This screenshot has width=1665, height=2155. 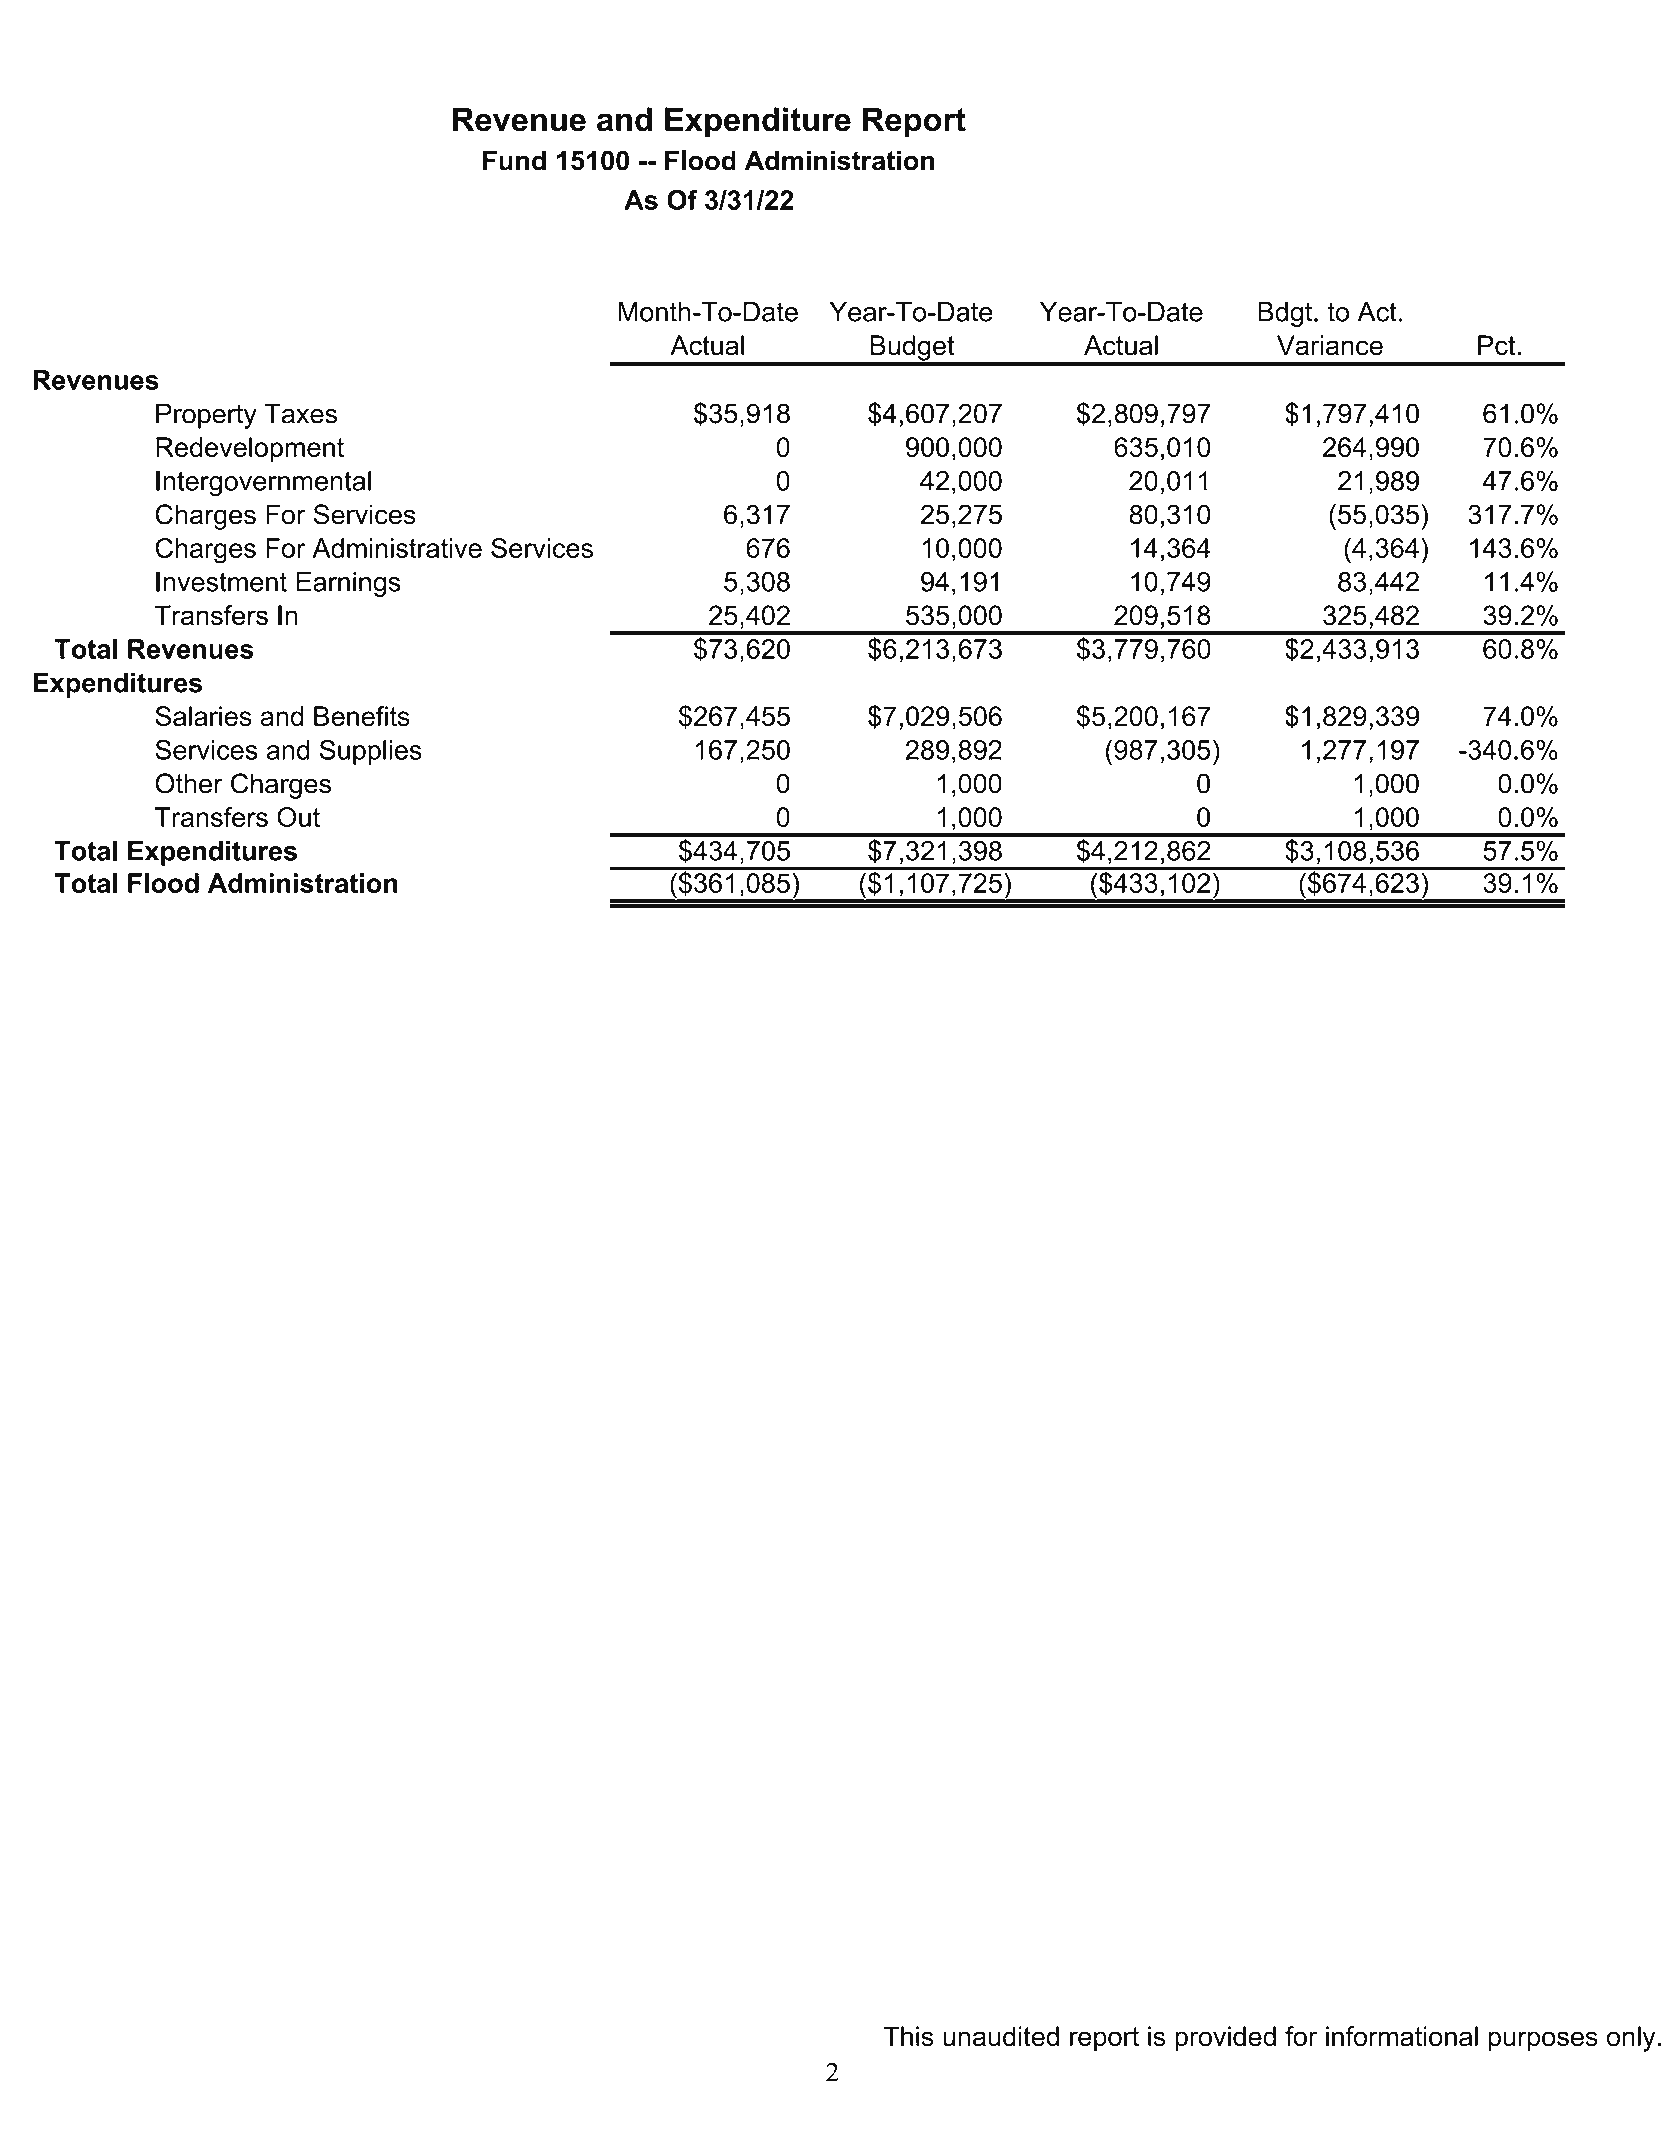 What do you see at coordinates (1402, 2036) in the screenshot?
I see `informational` at bounding box center [1402, 2036].
